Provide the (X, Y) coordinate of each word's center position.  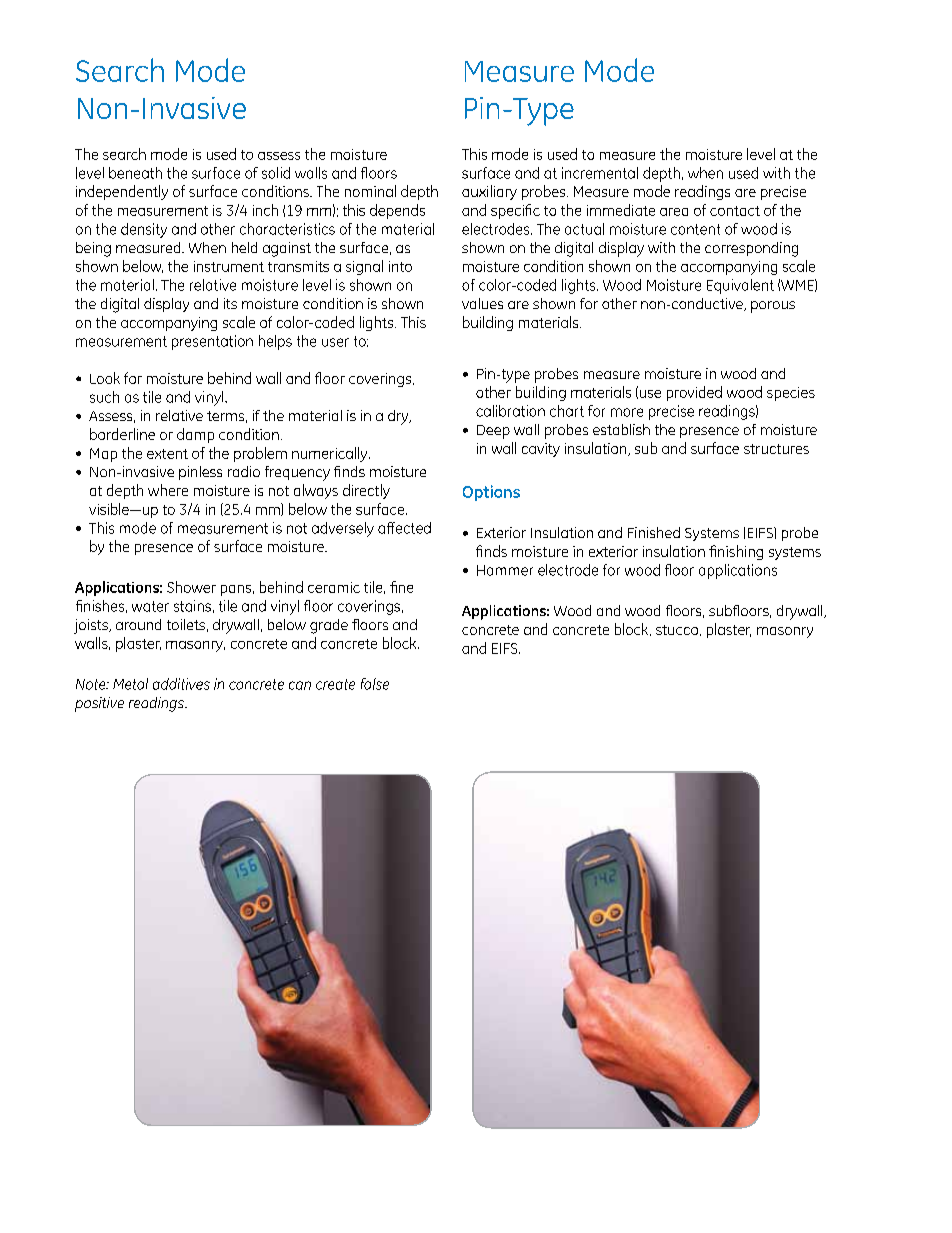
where (168, 490)
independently (122, 192)
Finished (654, 532)
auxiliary (489, 192)
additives (181, 684)
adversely (343, 529)
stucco (678, 630)
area (674, 212)
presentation (212, 342)
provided (694, 393)
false (375, 684)
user (335, 342)
